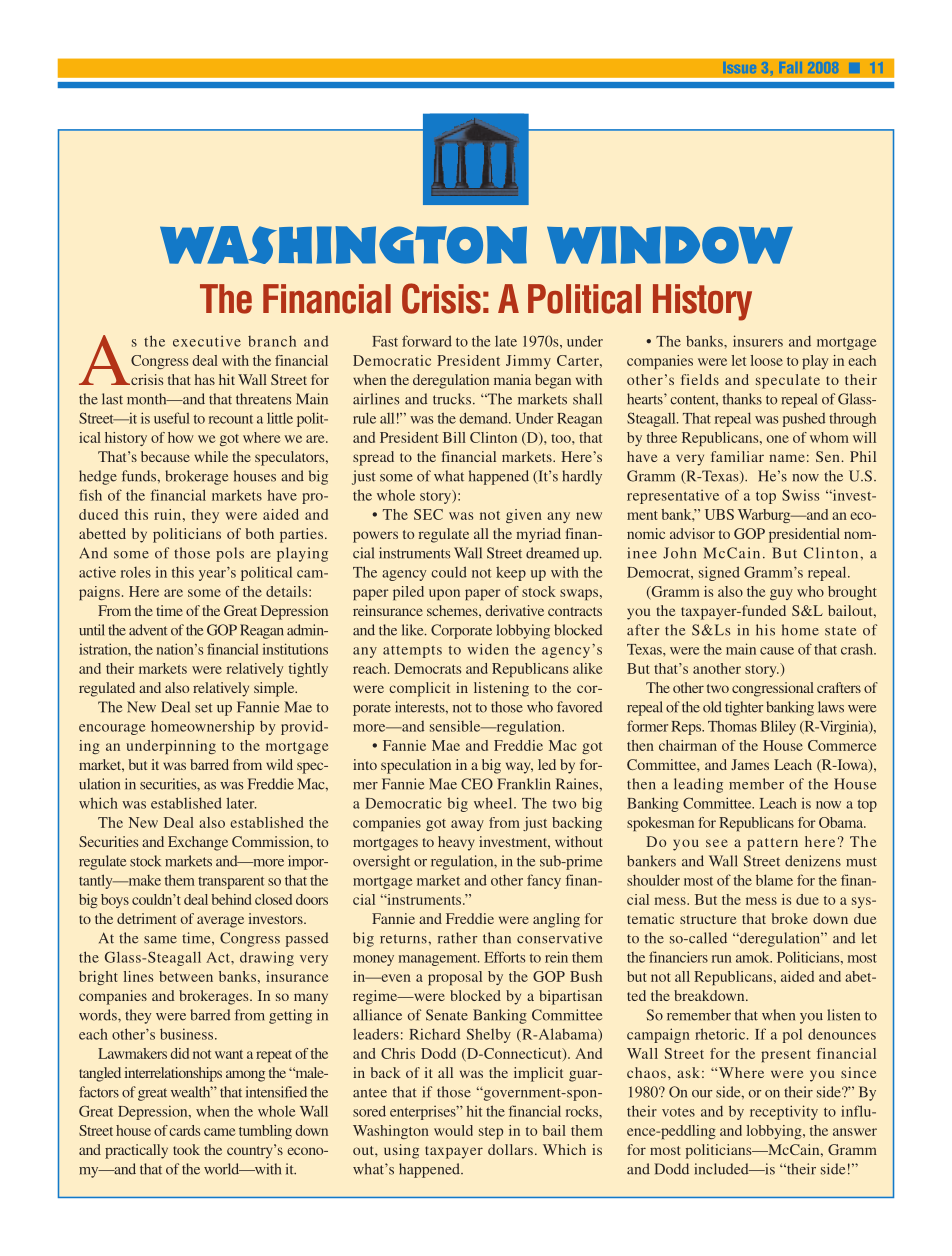 Image resolution: width=952 pixels, height=1256 pixels. Describe the element at coordinates (148, 630) in the screenshot. I see `advent` at that location.
